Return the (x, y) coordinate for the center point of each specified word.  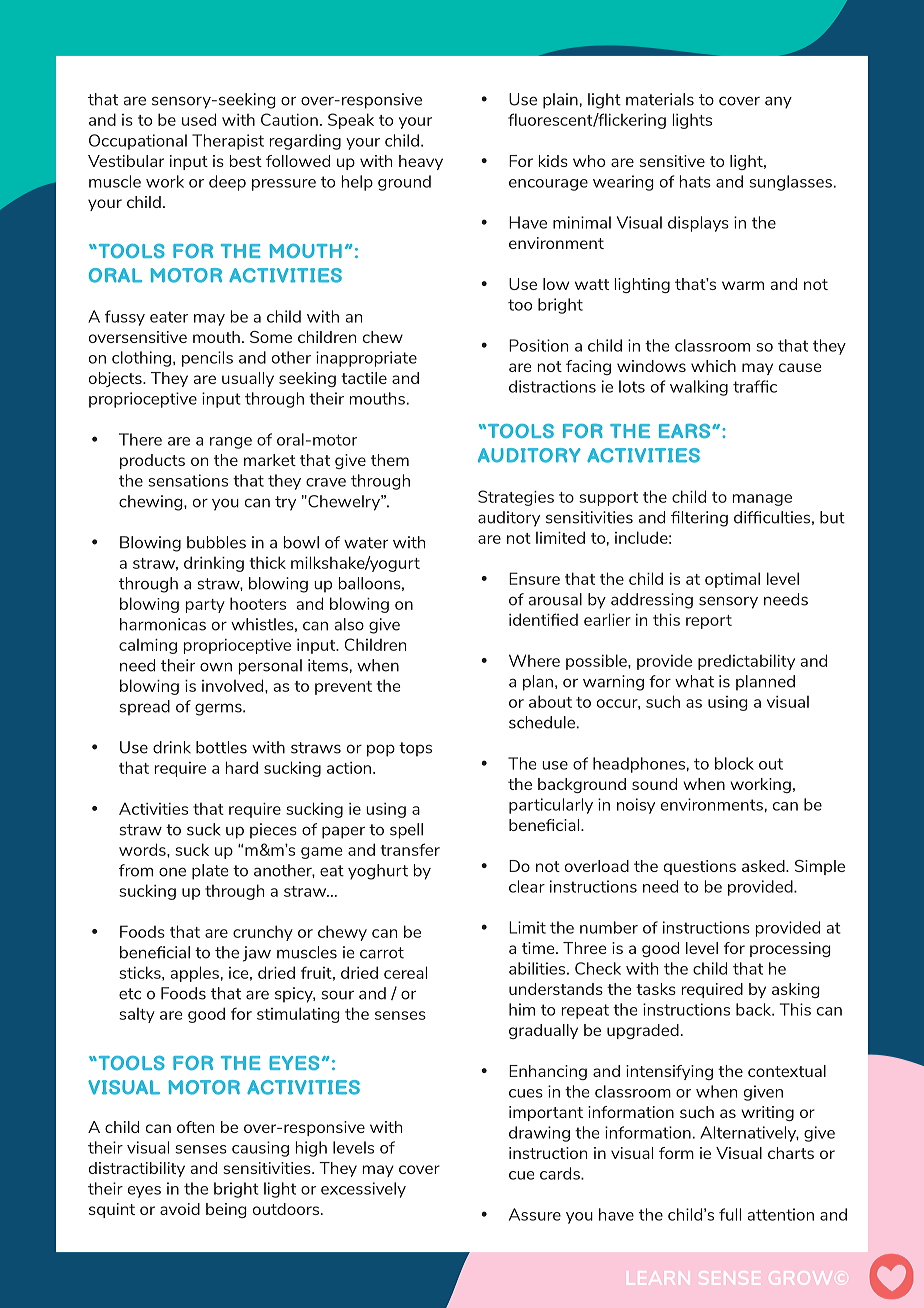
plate (210, 872)
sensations (188, 480)
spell (406, 831)
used (199, 119)
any (778, 102)
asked (764, 866)
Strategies (516, 498)
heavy (421, 162)
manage (762, 500)
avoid (180, 1209)
